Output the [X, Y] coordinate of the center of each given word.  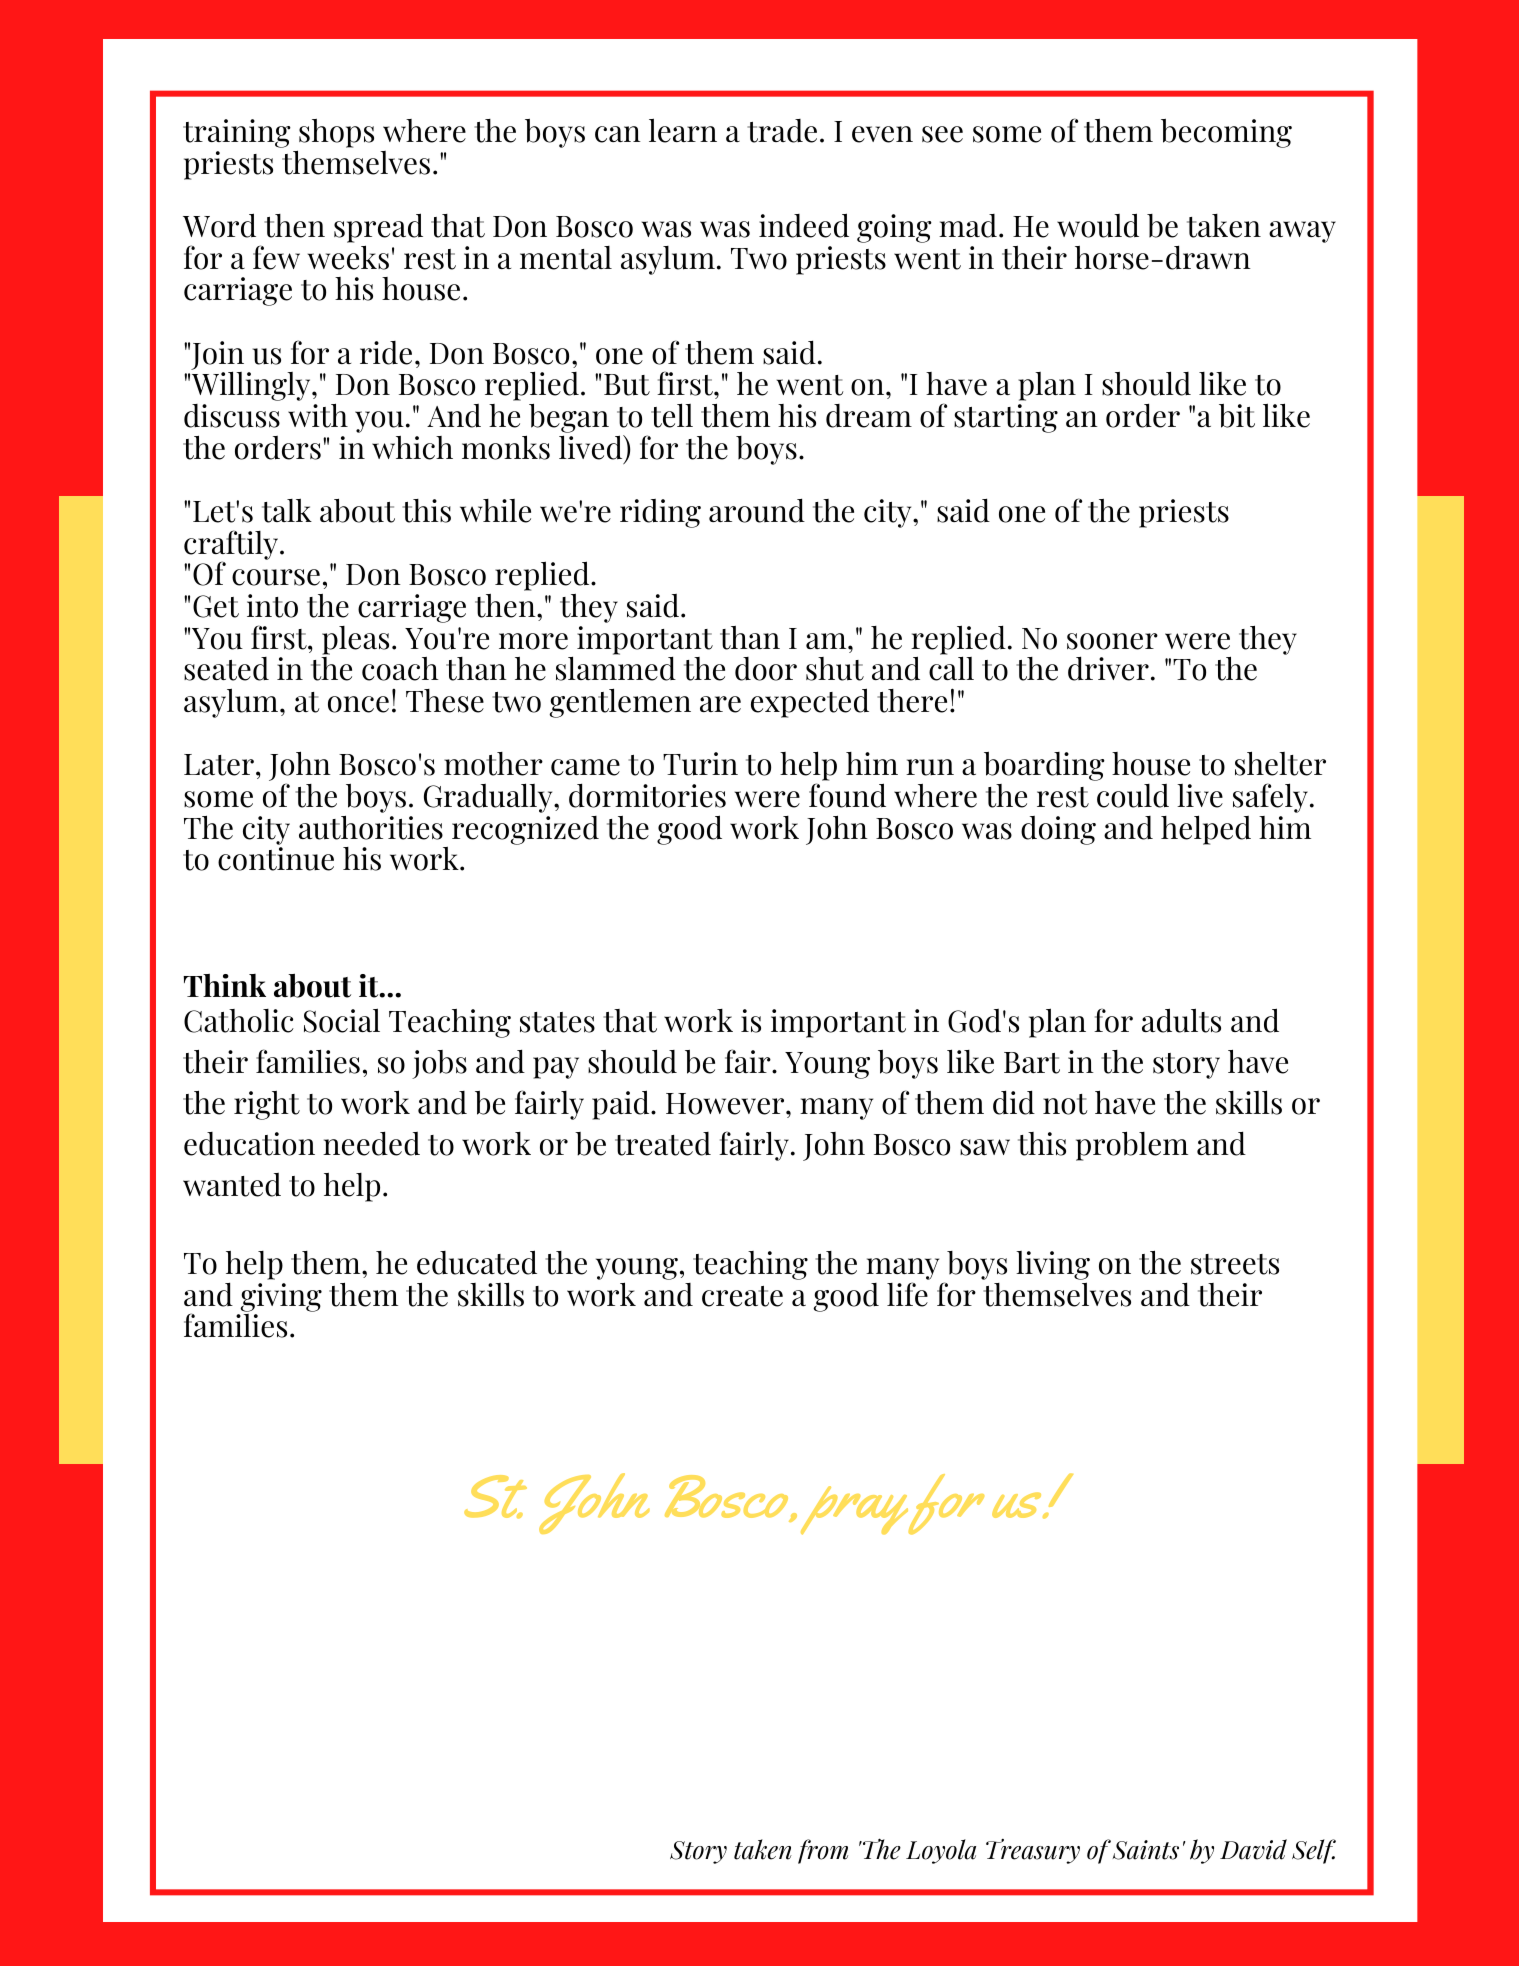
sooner [1112, 641]
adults [1181, 1020]
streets [1235, 1264]
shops [335, 135]
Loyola [941, 1851]
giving [281, 1297]
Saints [1145, 1850]
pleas [355, 640]
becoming [1226, 133]
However [726, 1104]
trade [782, 131]
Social [342, 1020]
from [823, 1851]
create [742, 1296]
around [757, 510]
